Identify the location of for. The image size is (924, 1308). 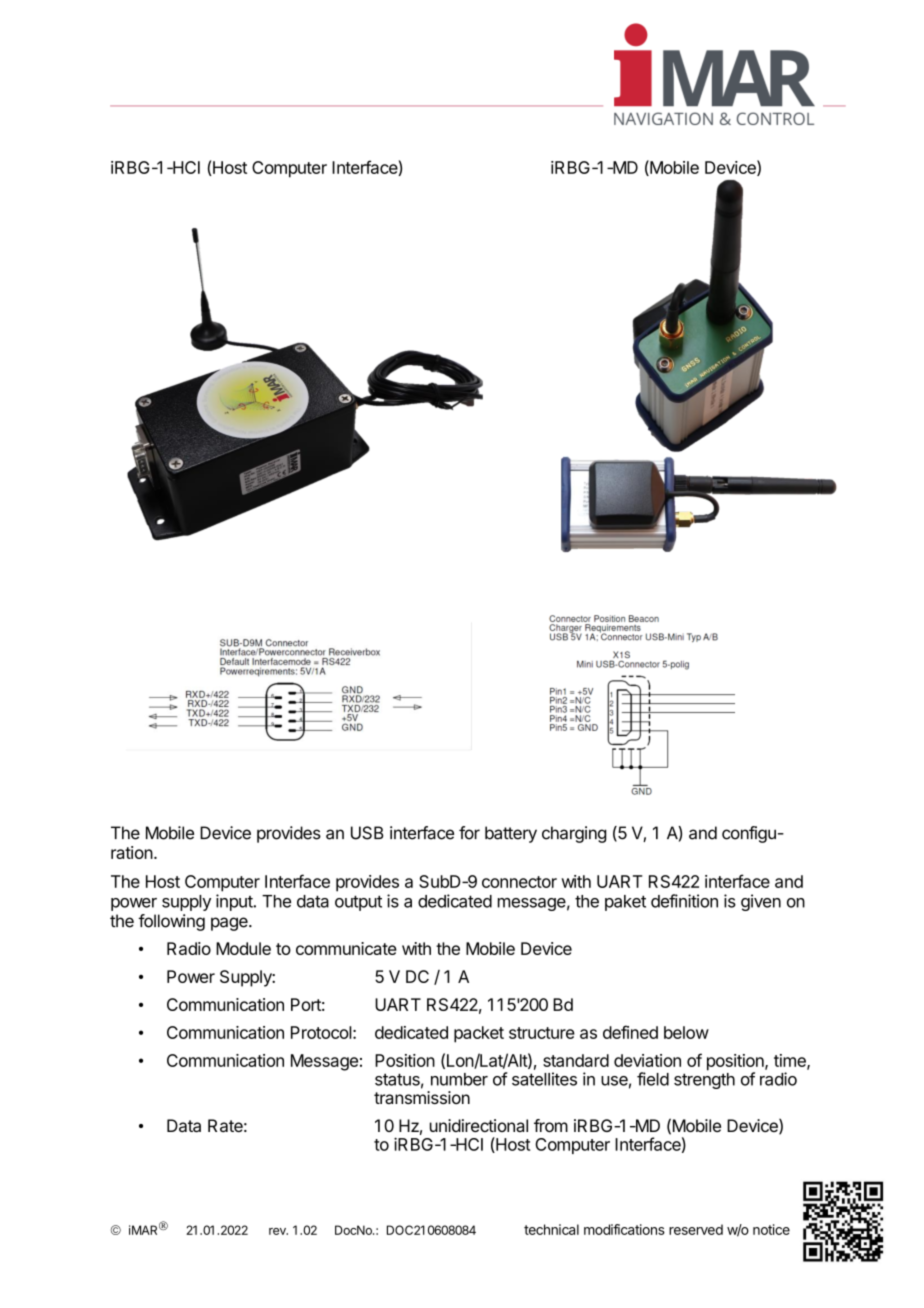
(469, 833).
